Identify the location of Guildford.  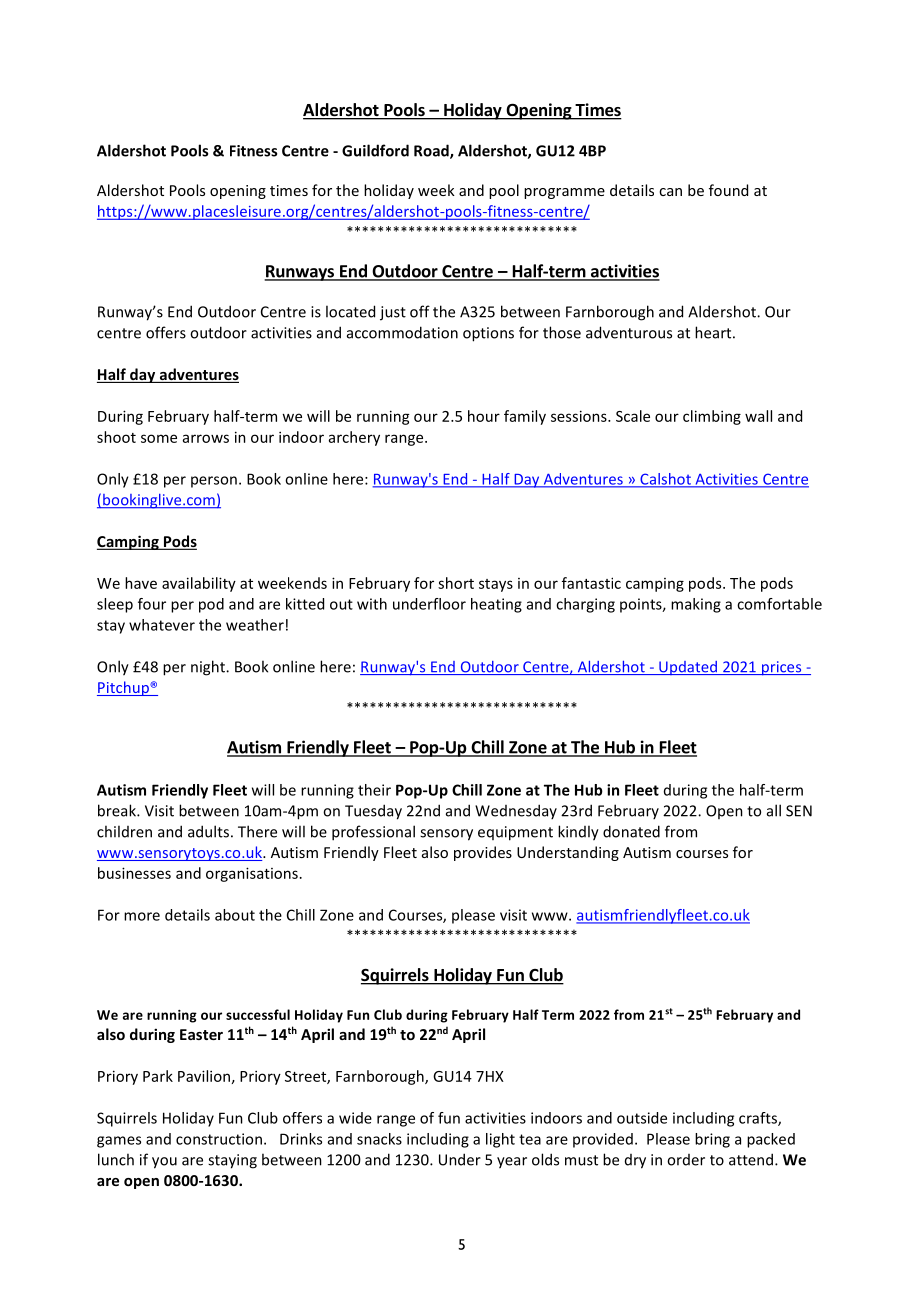
(375, 150).
